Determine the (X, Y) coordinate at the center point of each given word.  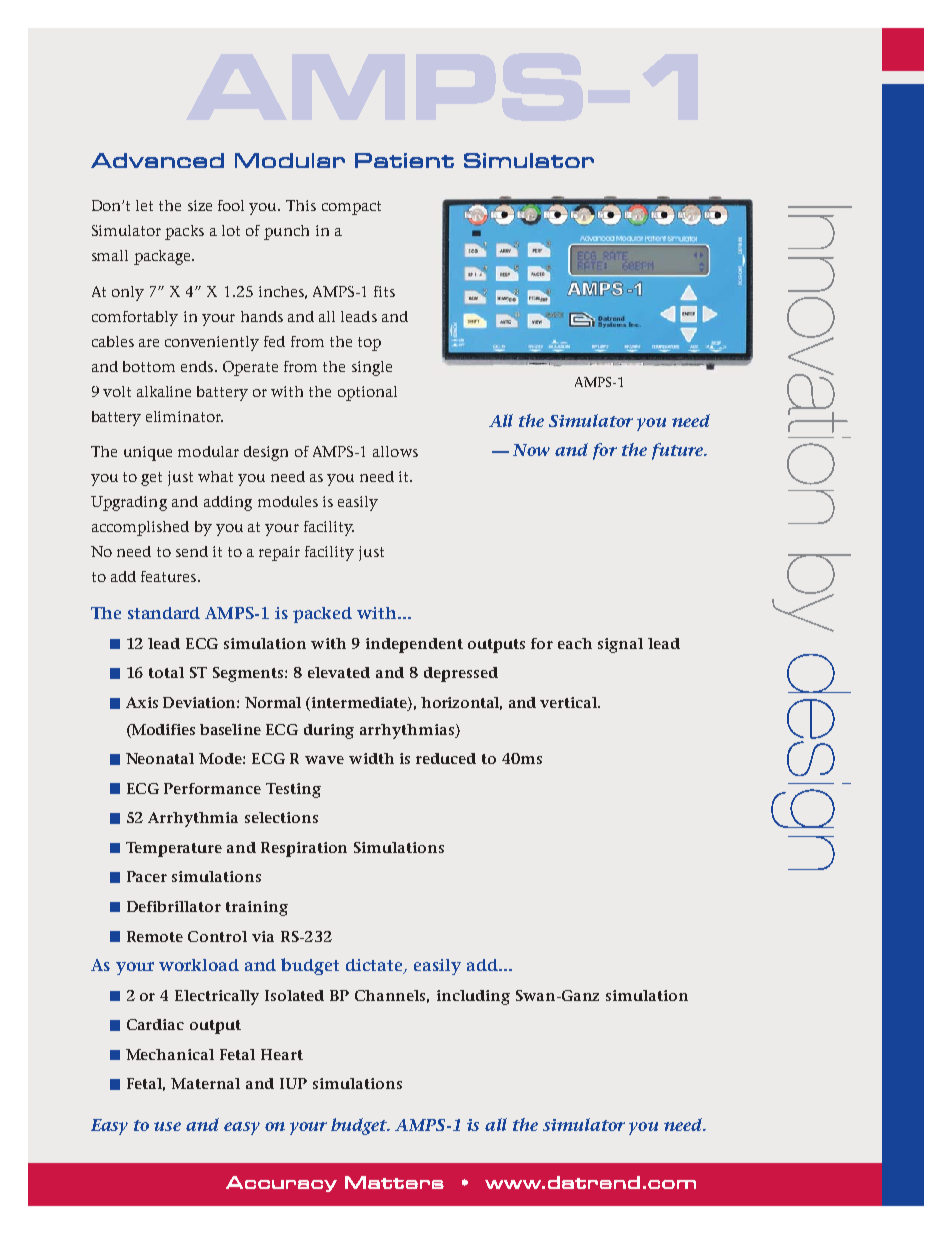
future (678, 451)
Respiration (304, 849)
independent (414, 645)
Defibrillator (174, 906)
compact (351, 208)
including (473, 997)
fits (384, 291)
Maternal (205, 1083)
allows (395, 451)
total (166, 672)
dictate (375, 966)
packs (184, 232)
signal (620, 645)
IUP (293, 1083)
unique (148, 453)
